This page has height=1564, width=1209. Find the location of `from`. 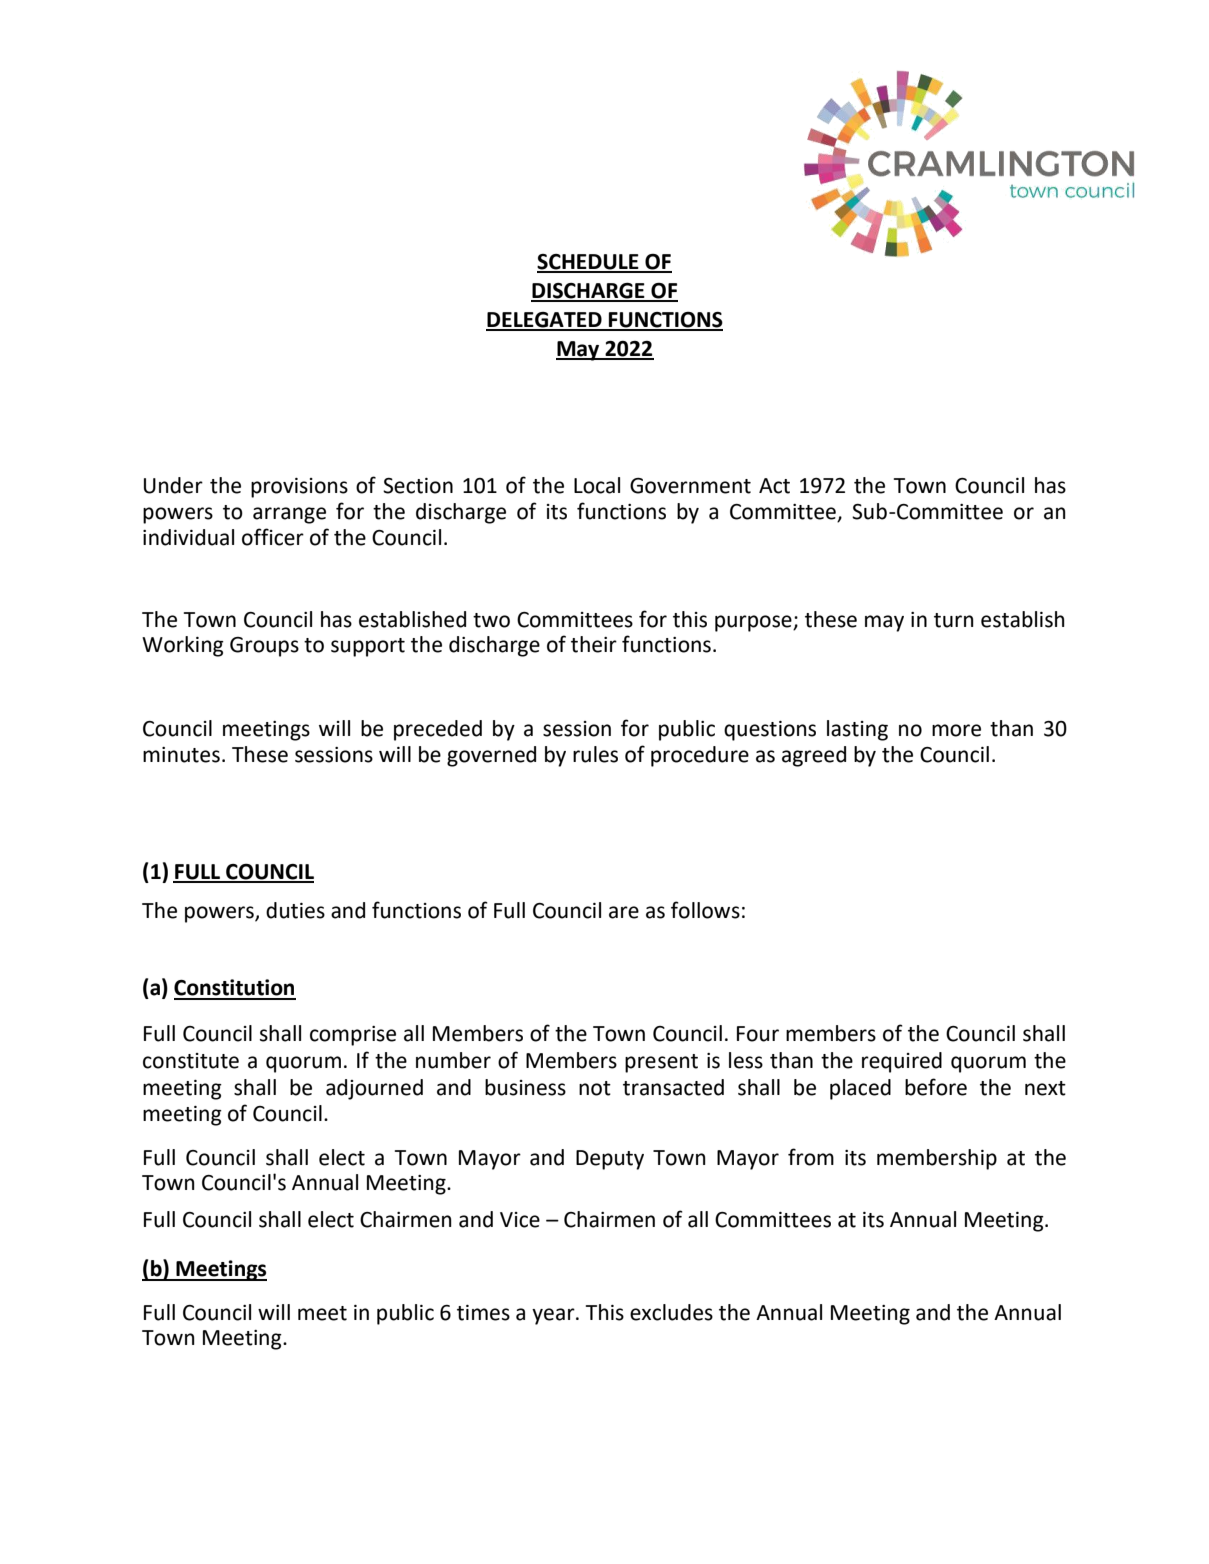

from is located at coordinates (811, 1157).
